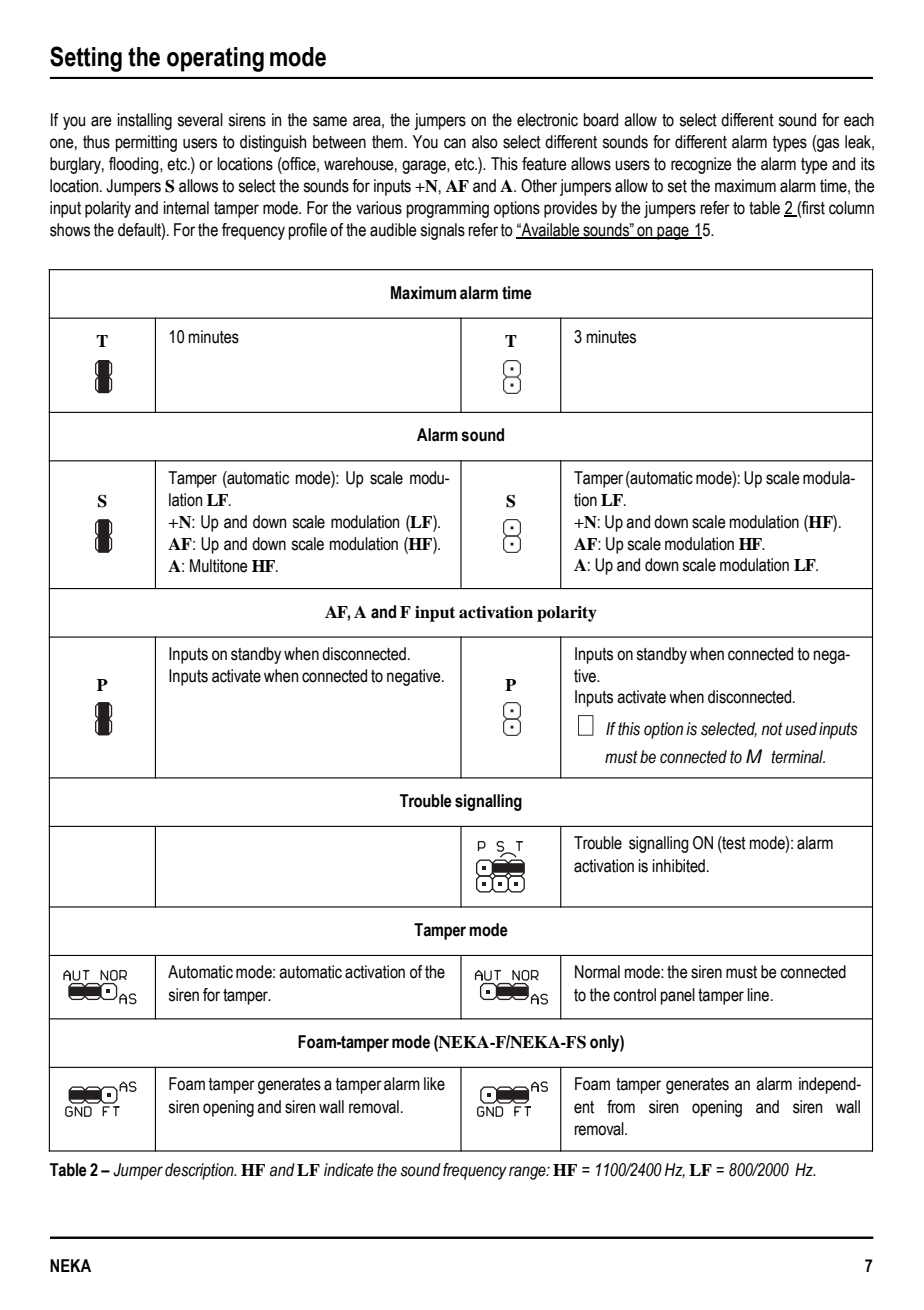  What do you see at coordinates (348, 1170) in the document?
I see `indicate` at bounding box center [348, 1170].
